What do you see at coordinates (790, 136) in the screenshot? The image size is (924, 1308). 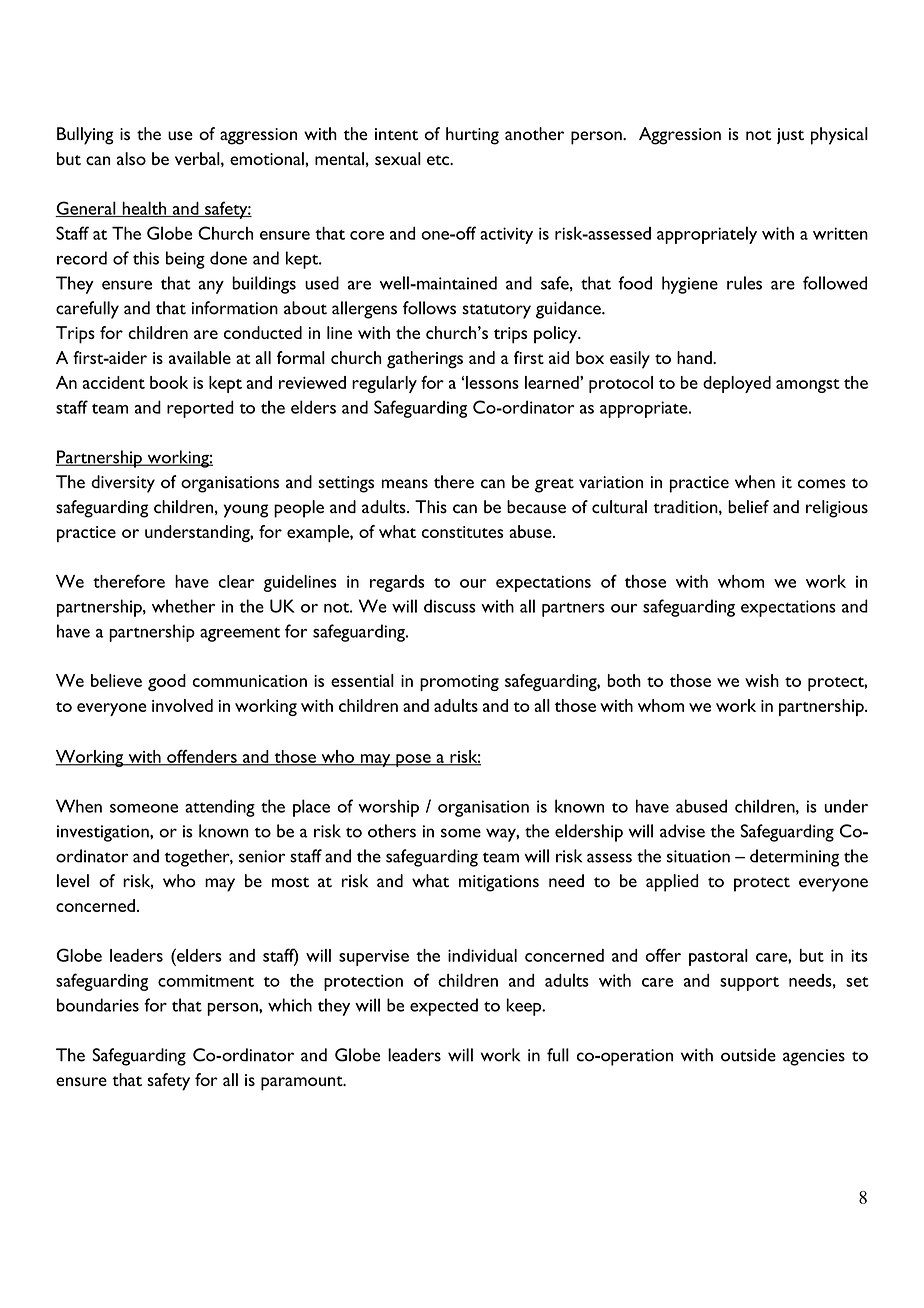 I see `just` at bounding box center [790, 136].
